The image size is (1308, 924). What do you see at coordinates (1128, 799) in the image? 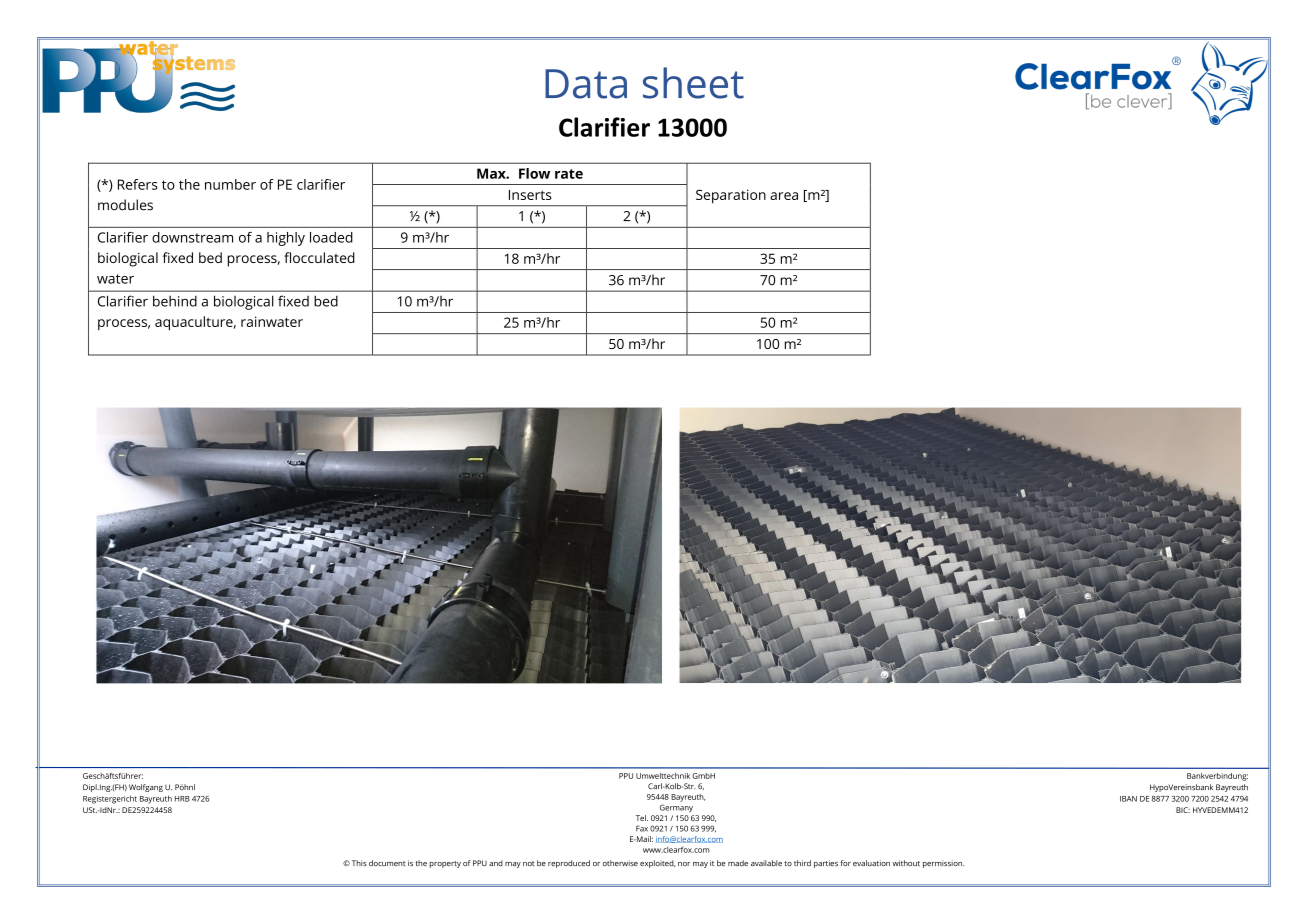
I see `IBAN` at bounding box center [1128, 799].
